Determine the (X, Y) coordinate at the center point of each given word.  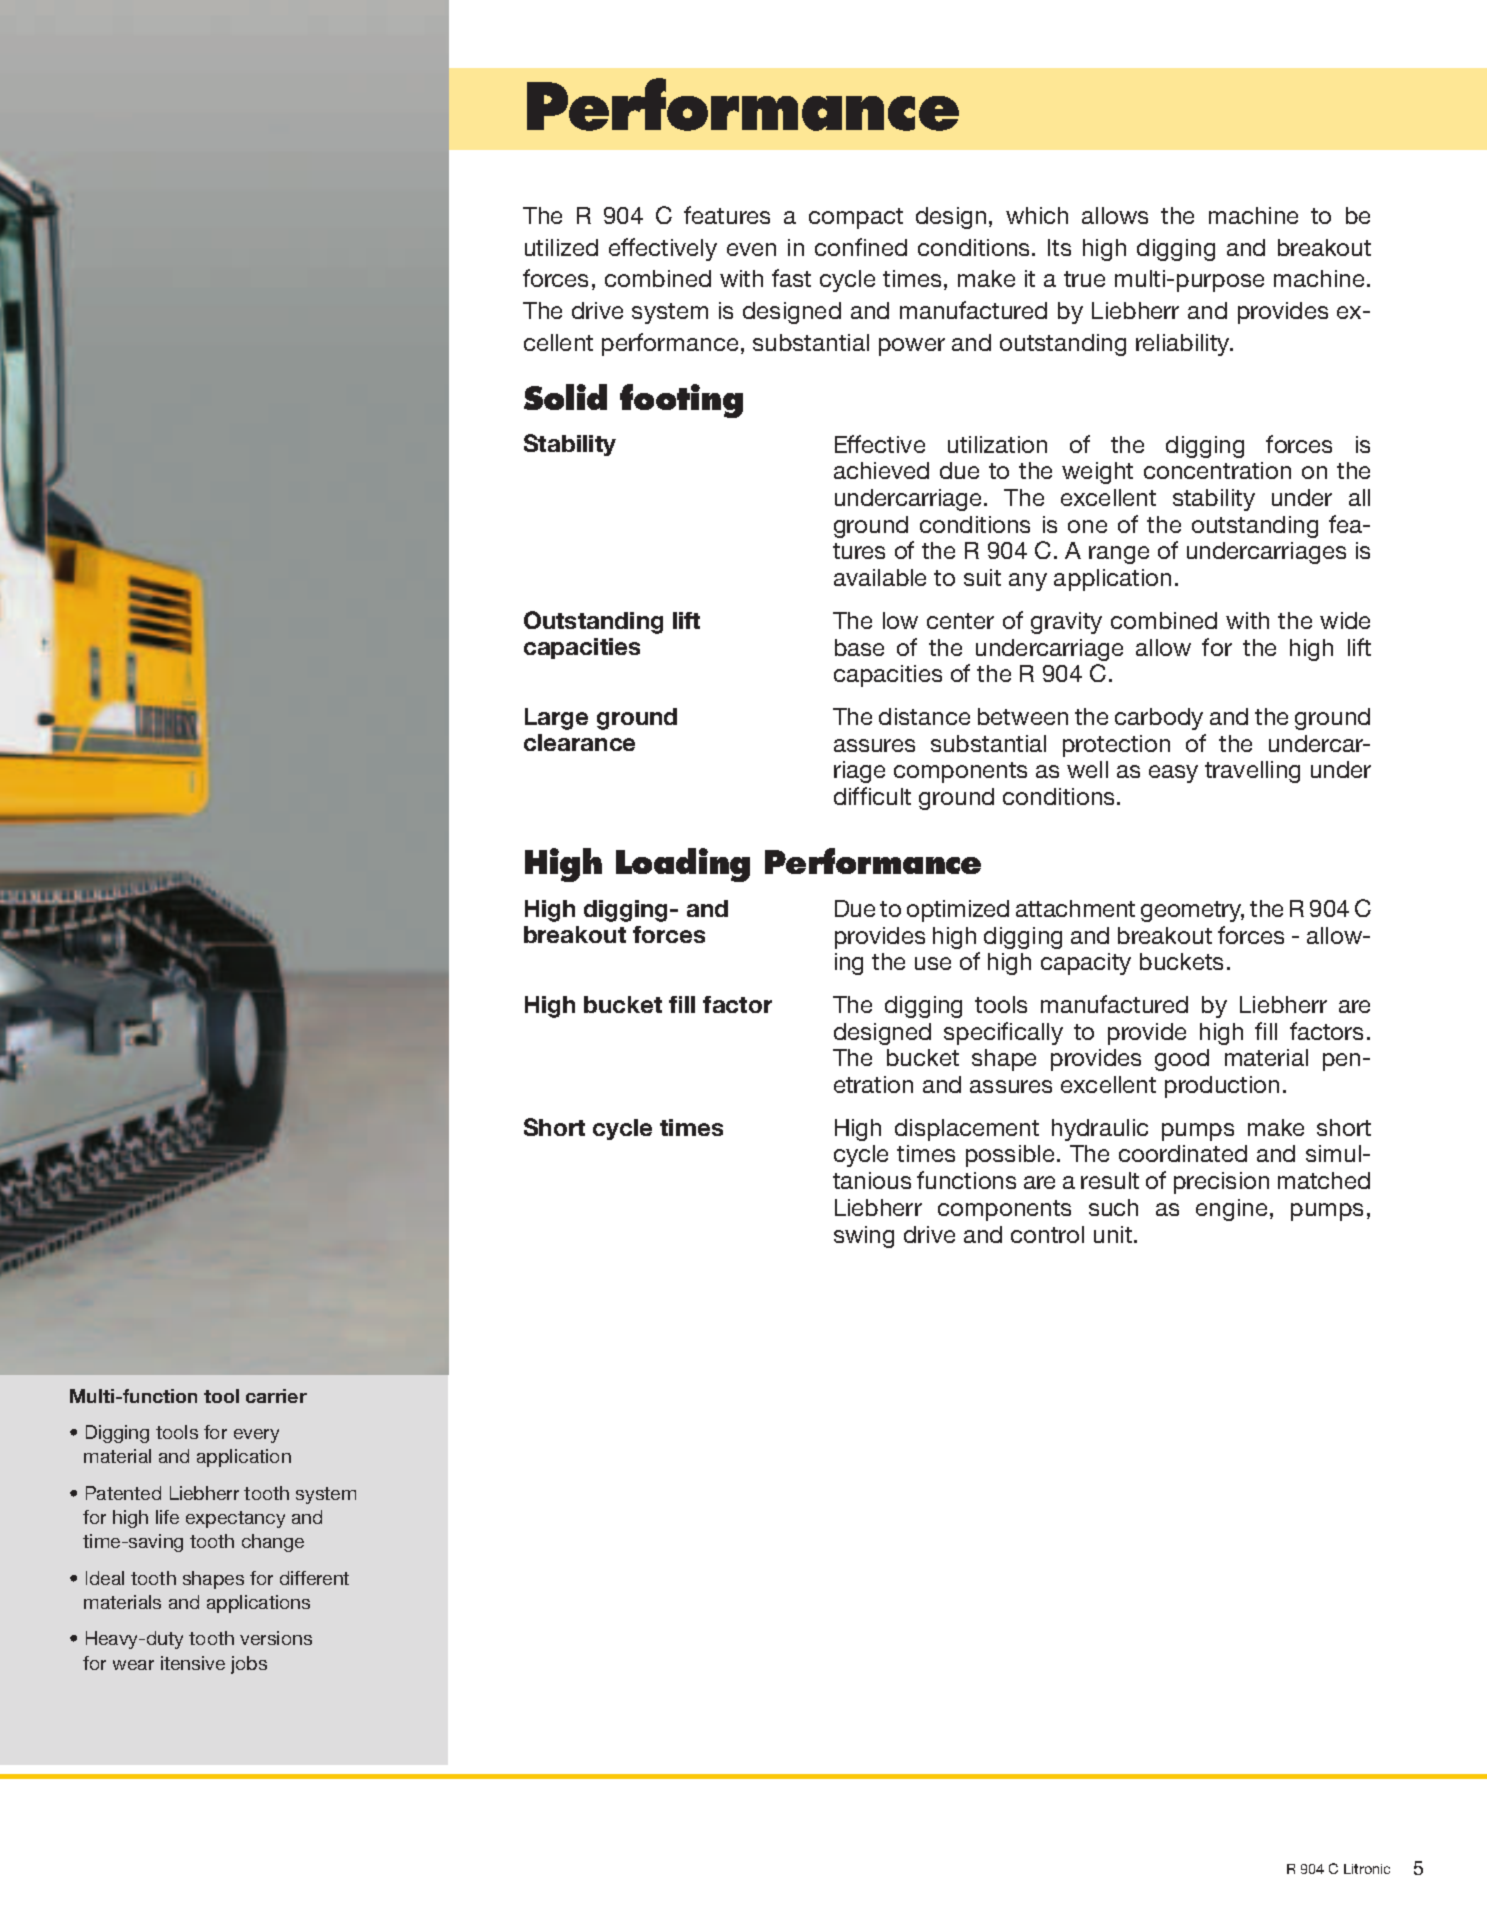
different (314, 1578)
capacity (1086, 964)
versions (276, 1638)
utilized (561, 247)
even (751, 249)
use (933, 963)
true (1084, 279)
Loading (683, 865)
